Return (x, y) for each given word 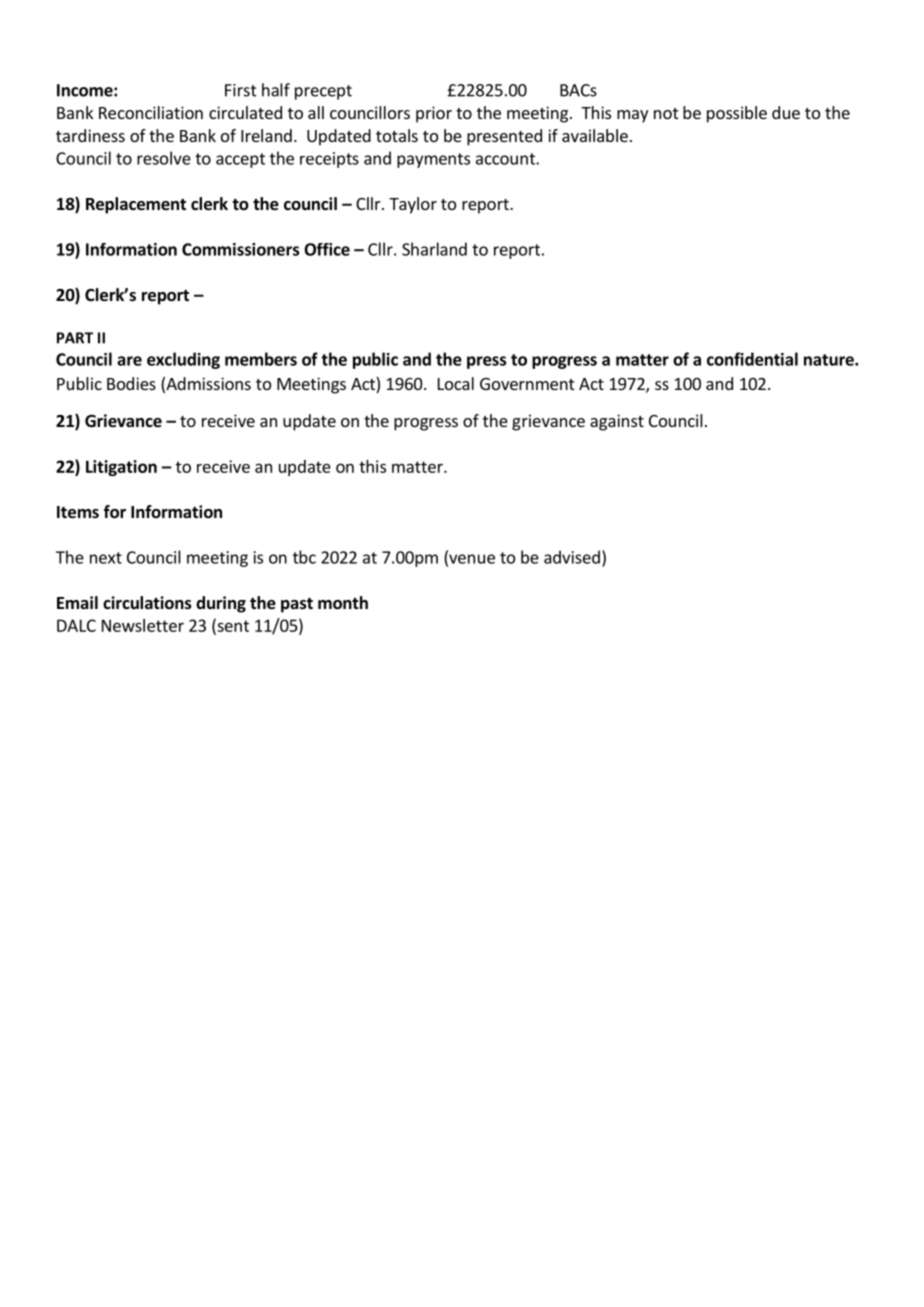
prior (434, 114)
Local (456, 383)
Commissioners (240, 249)
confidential (752, 359)
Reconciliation (151, 112)
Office (327, 249)
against (617, 422)
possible (737, 114)
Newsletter (143, 625)
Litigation (121, 468)
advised (572, 557)
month (343, 603)
